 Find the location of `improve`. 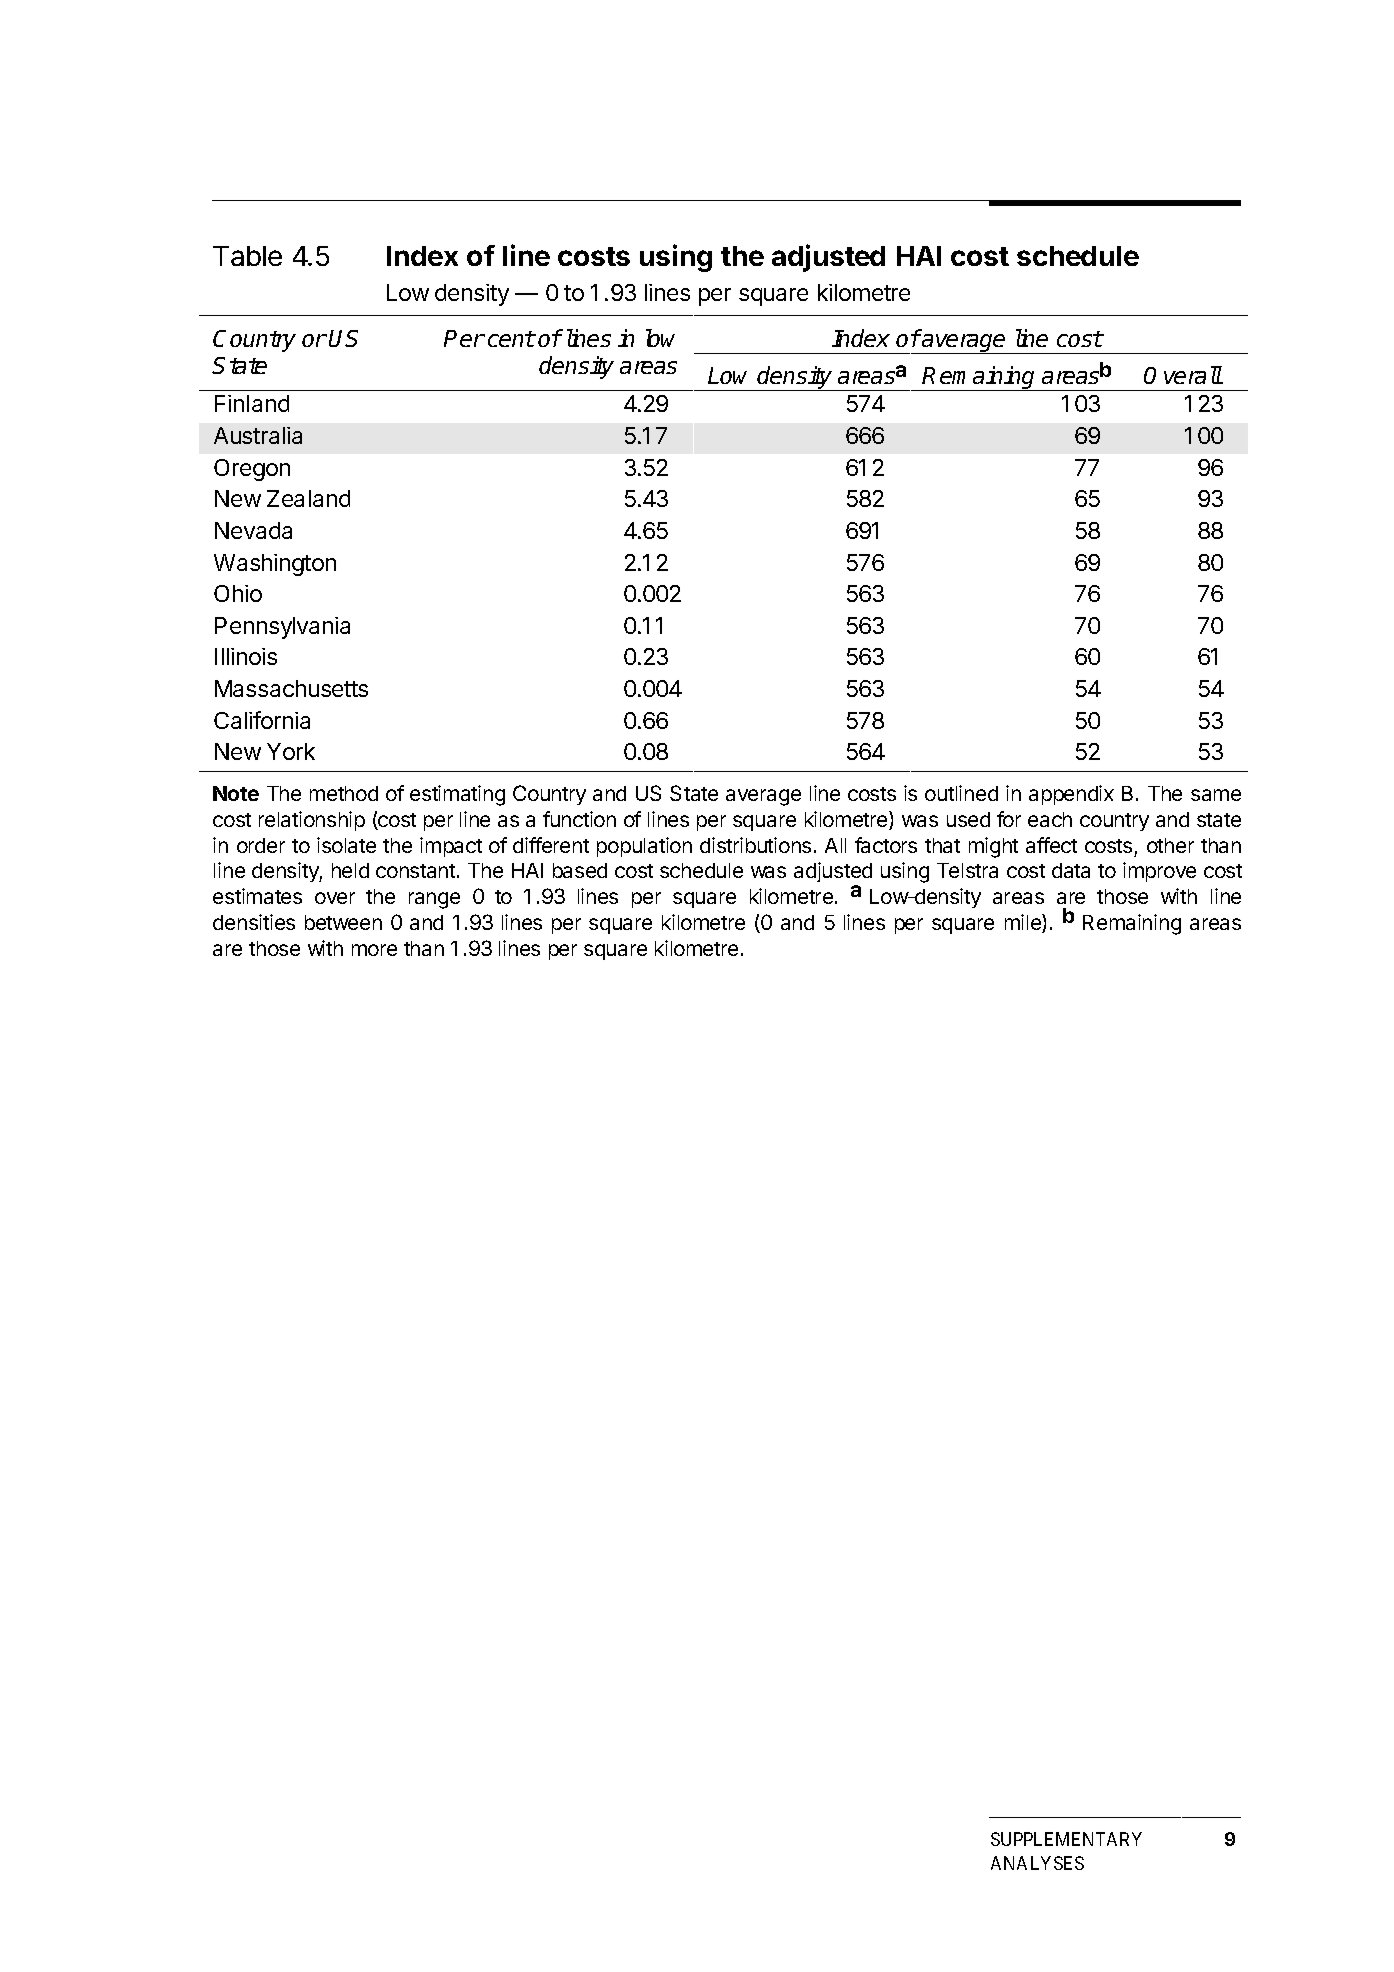

improve is located at coordinates (1159, 872).
